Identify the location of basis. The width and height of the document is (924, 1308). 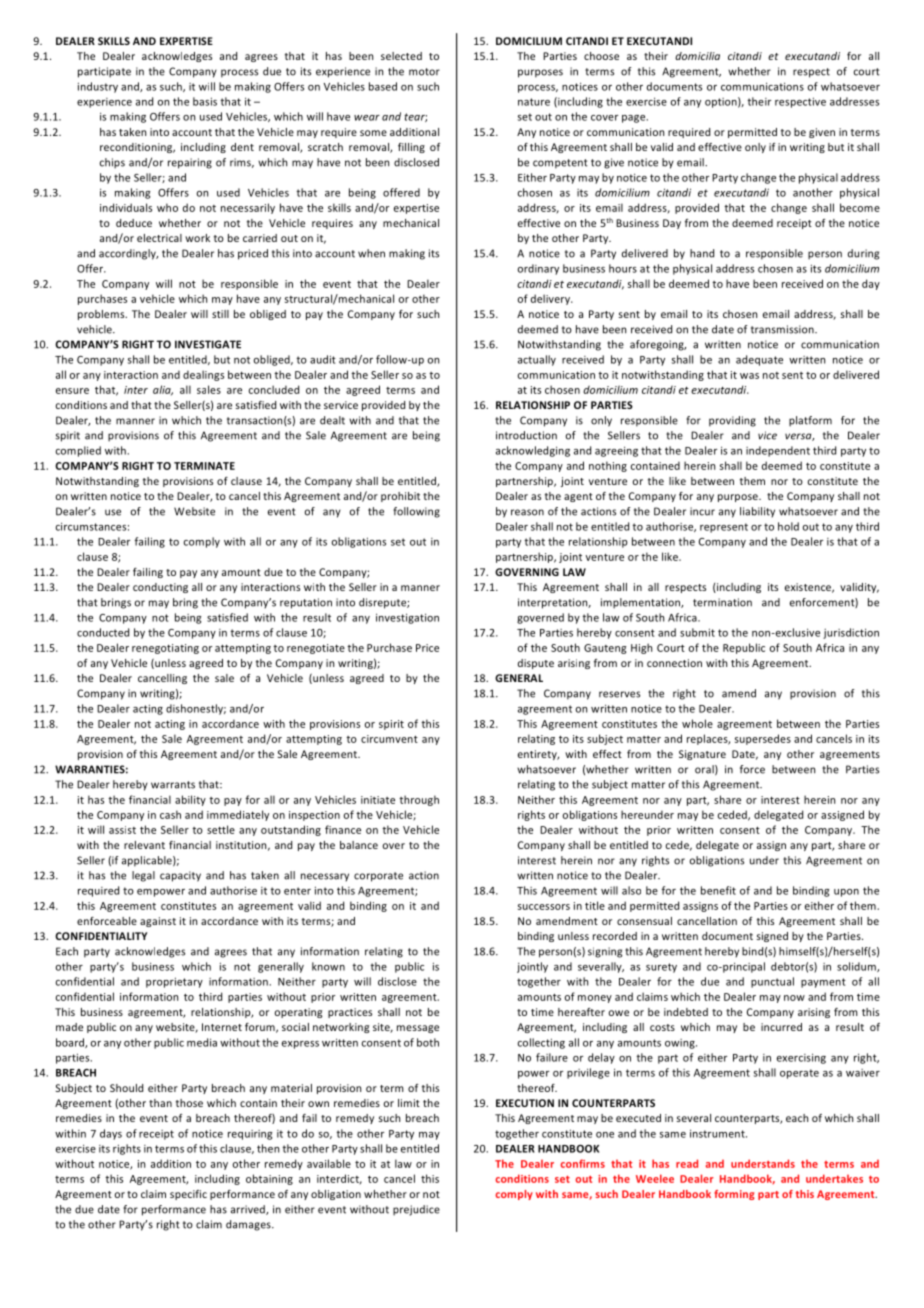
(205, 101).
